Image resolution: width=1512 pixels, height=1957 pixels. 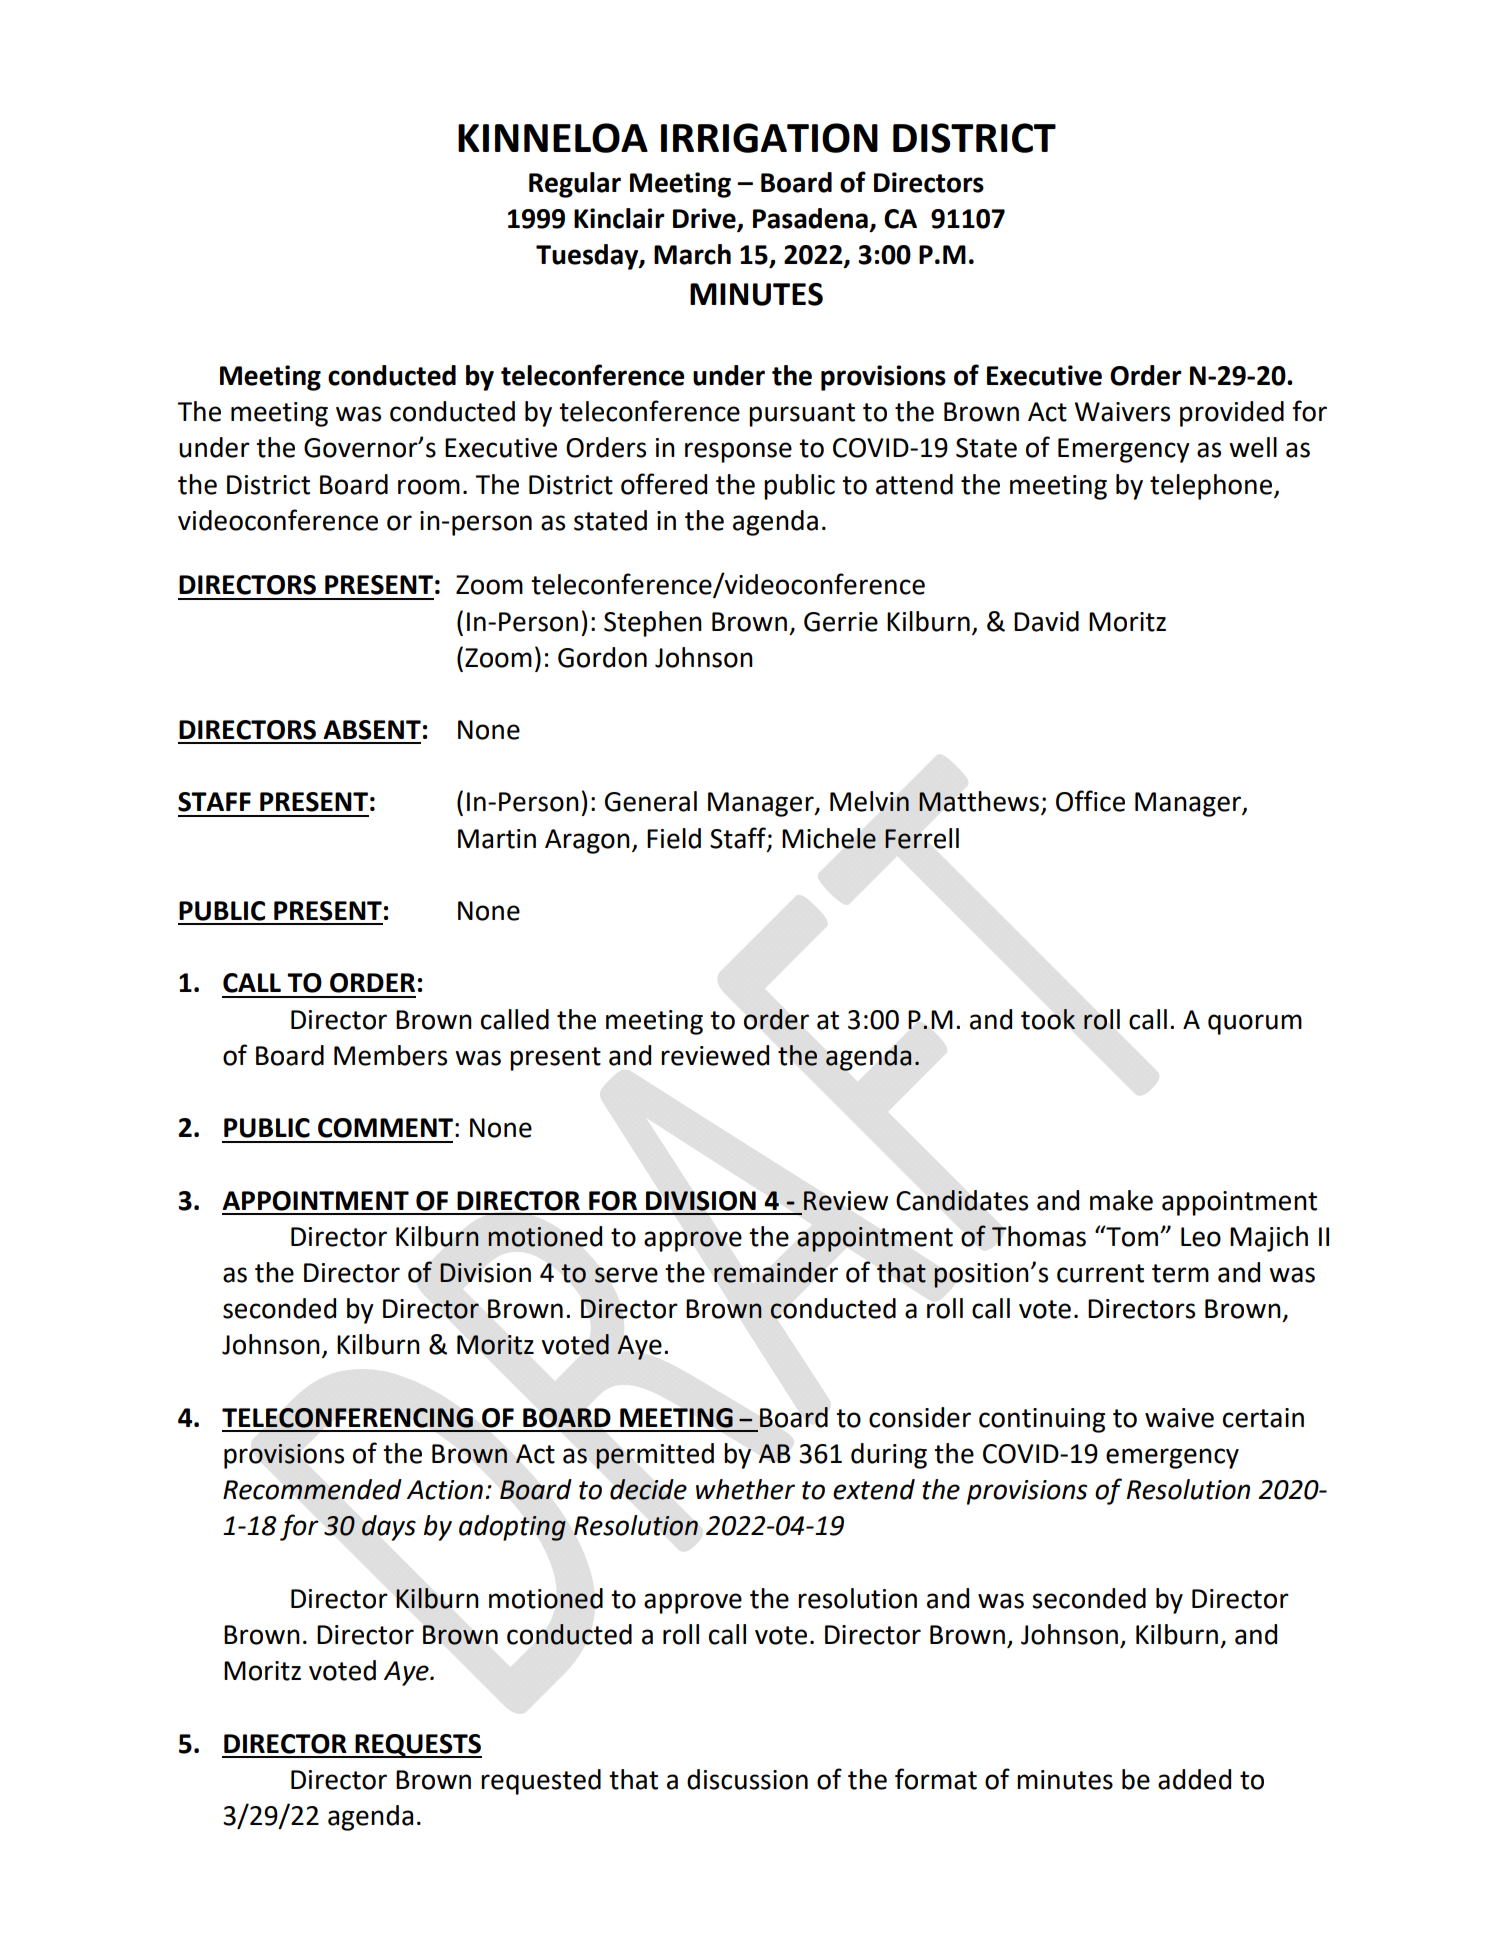 What do you see at coordinates (1046, 621) in the screenshot?
I see `David` at bounding box center [1046, 621].
